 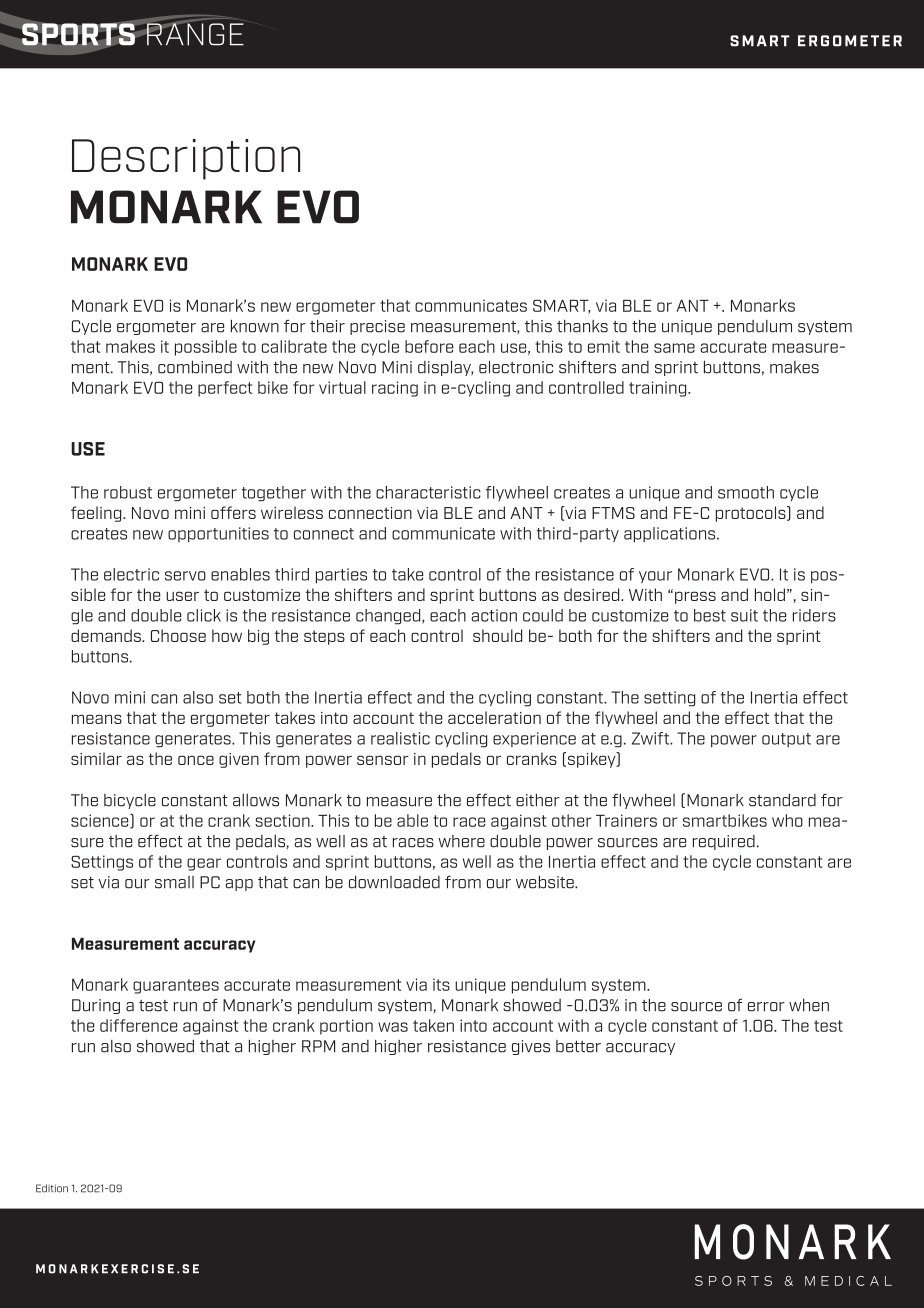 I want to click on precise, so click(x=377, y=327).
